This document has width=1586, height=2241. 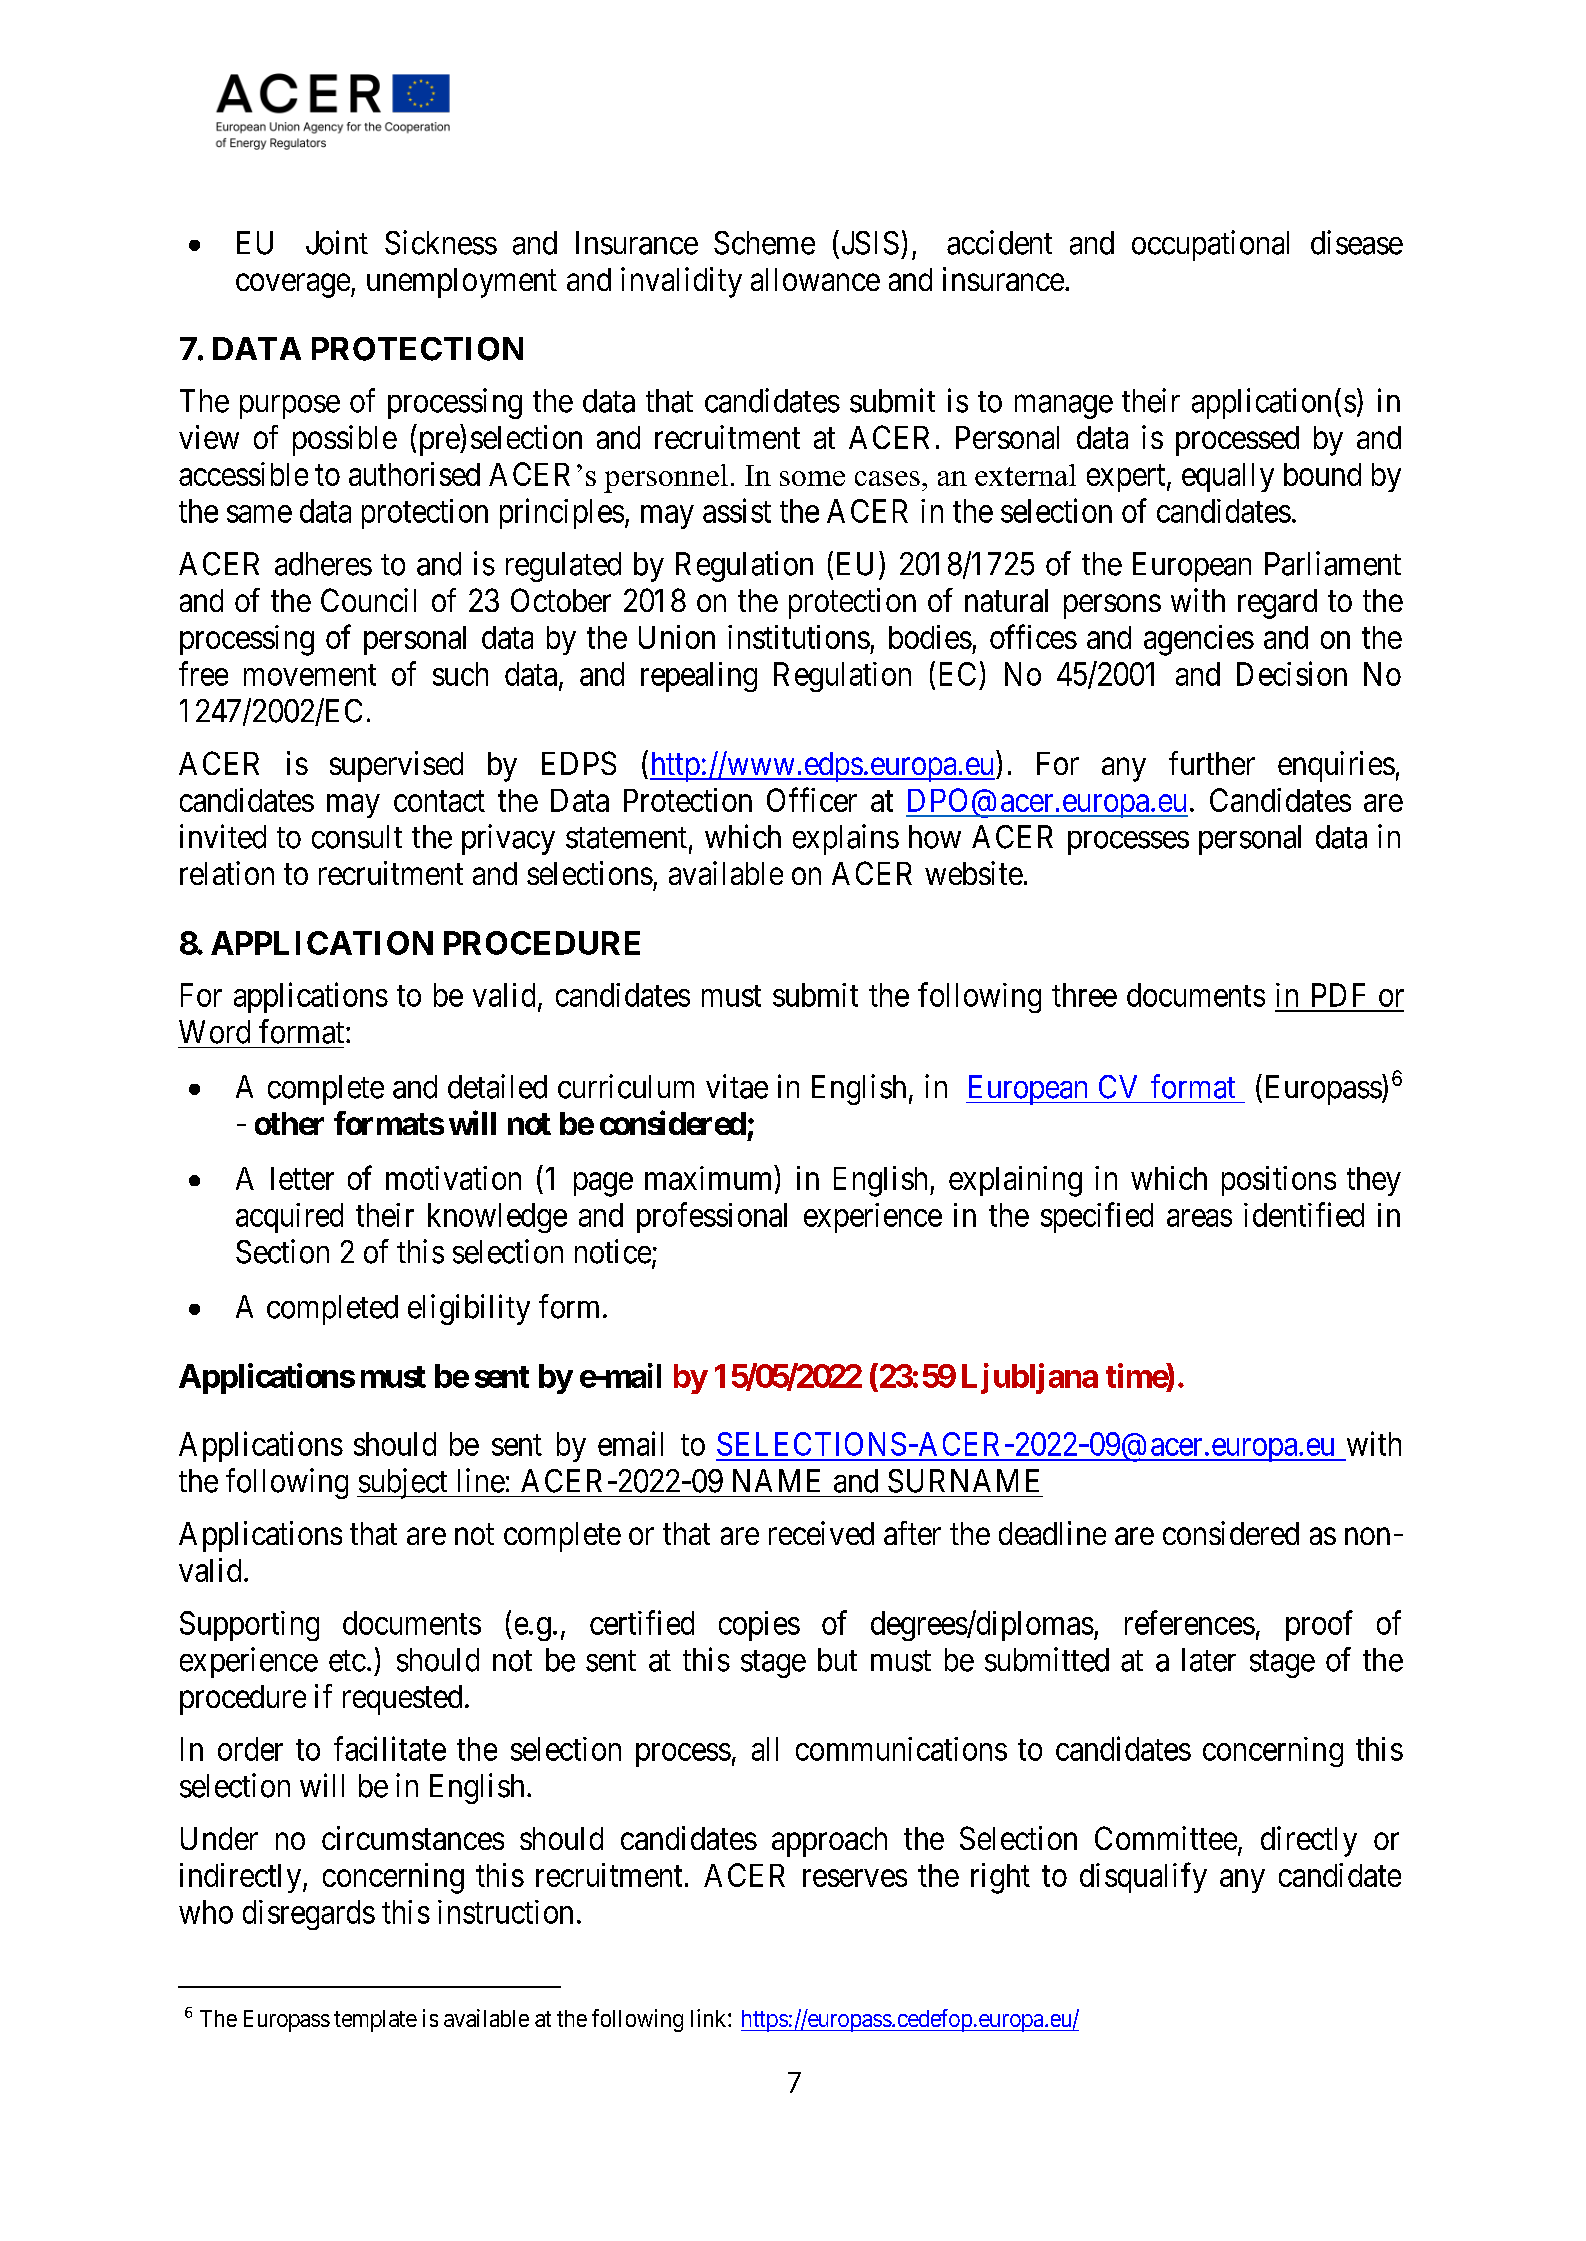 I want to click on template, so click(x=375, y=2021).
